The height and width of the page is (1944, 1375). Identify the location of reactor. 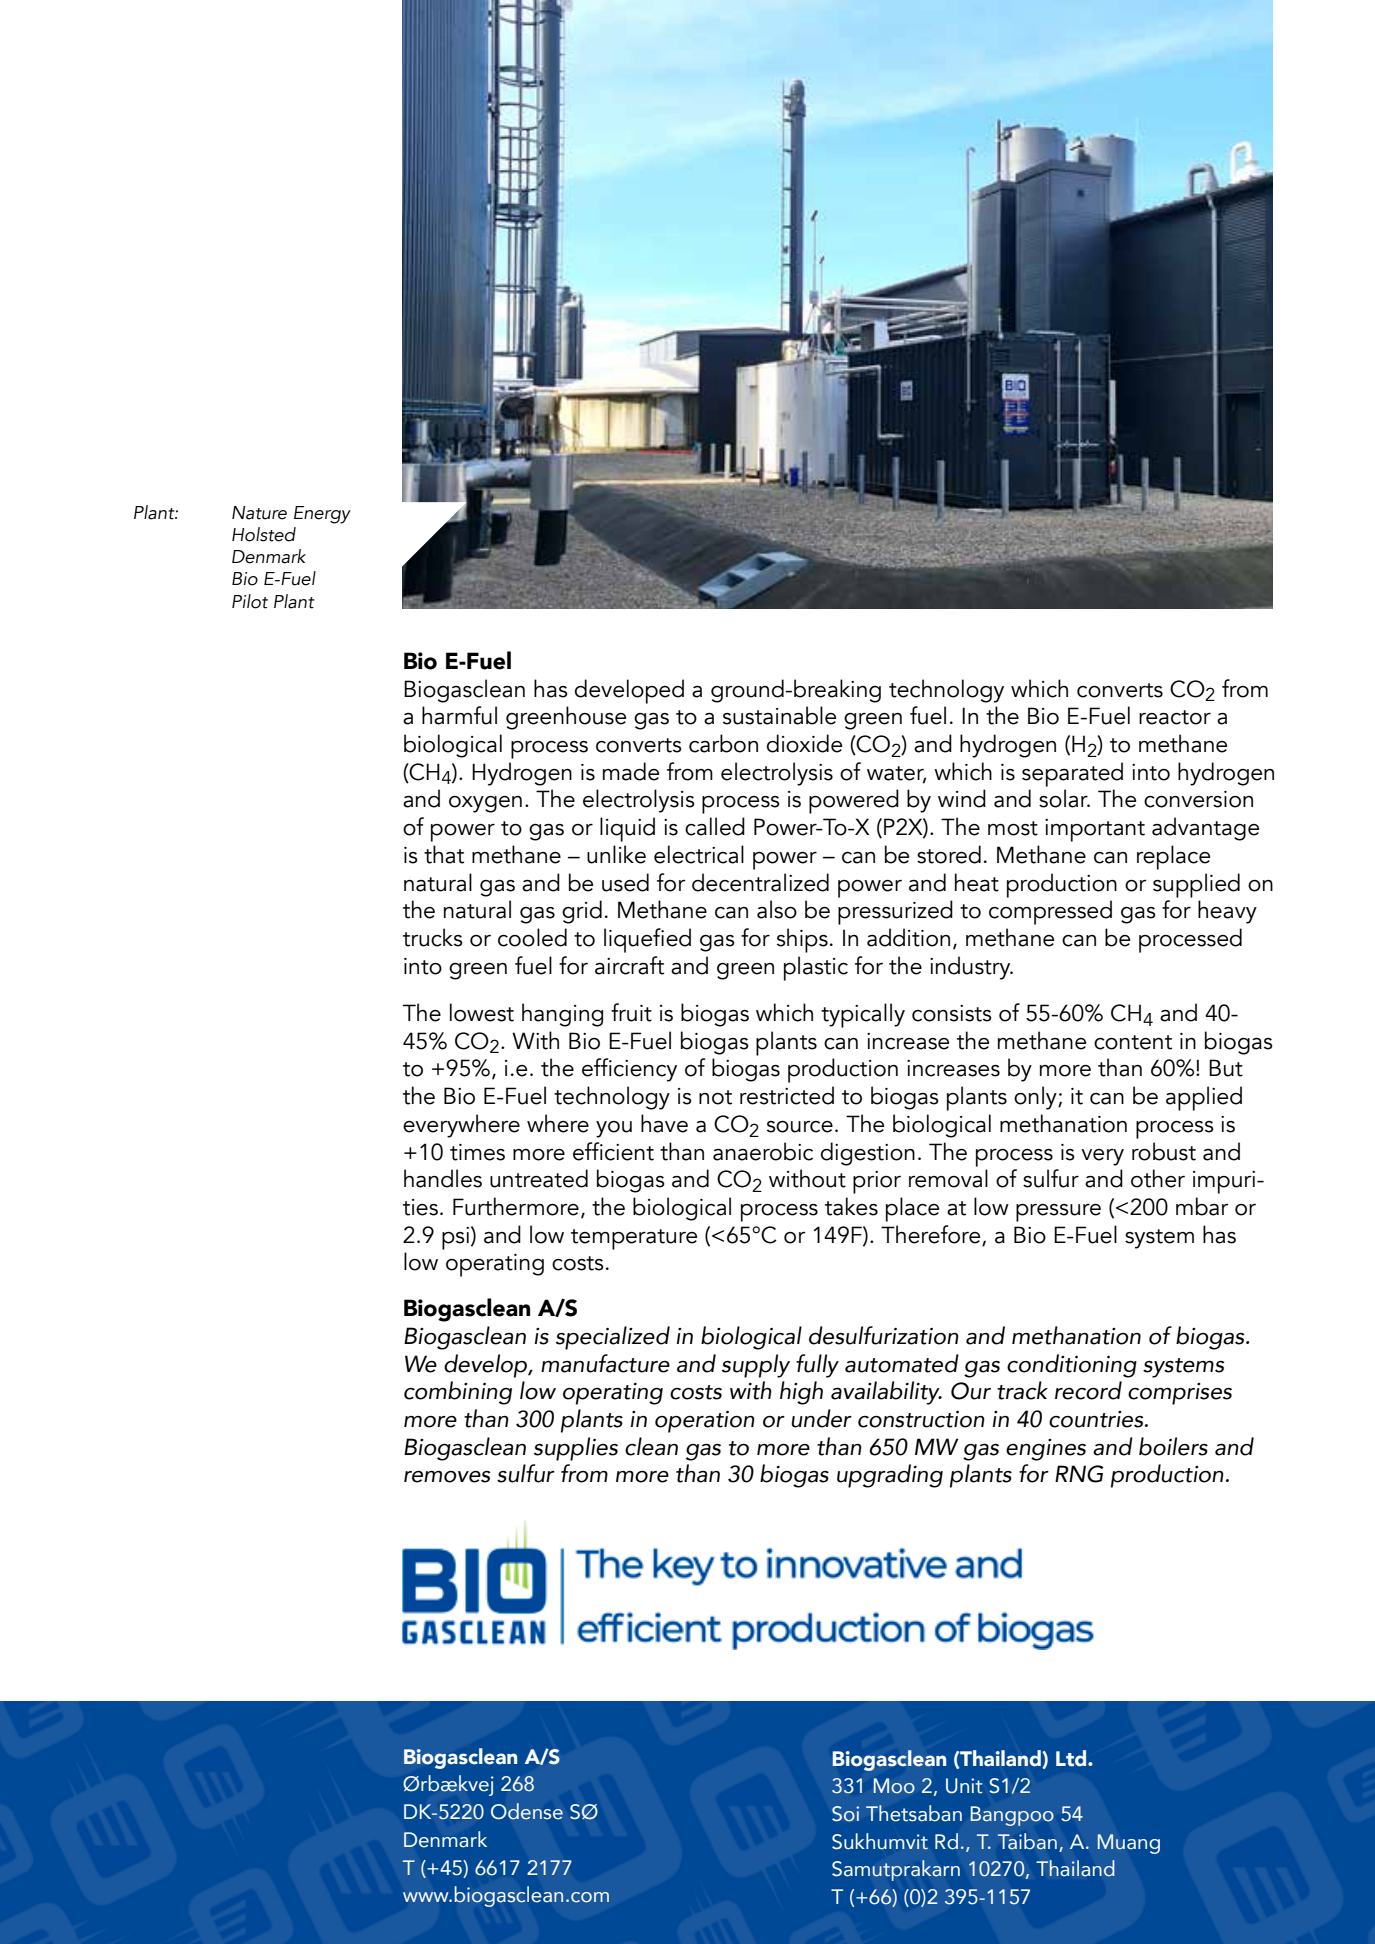
(1175, 717).
